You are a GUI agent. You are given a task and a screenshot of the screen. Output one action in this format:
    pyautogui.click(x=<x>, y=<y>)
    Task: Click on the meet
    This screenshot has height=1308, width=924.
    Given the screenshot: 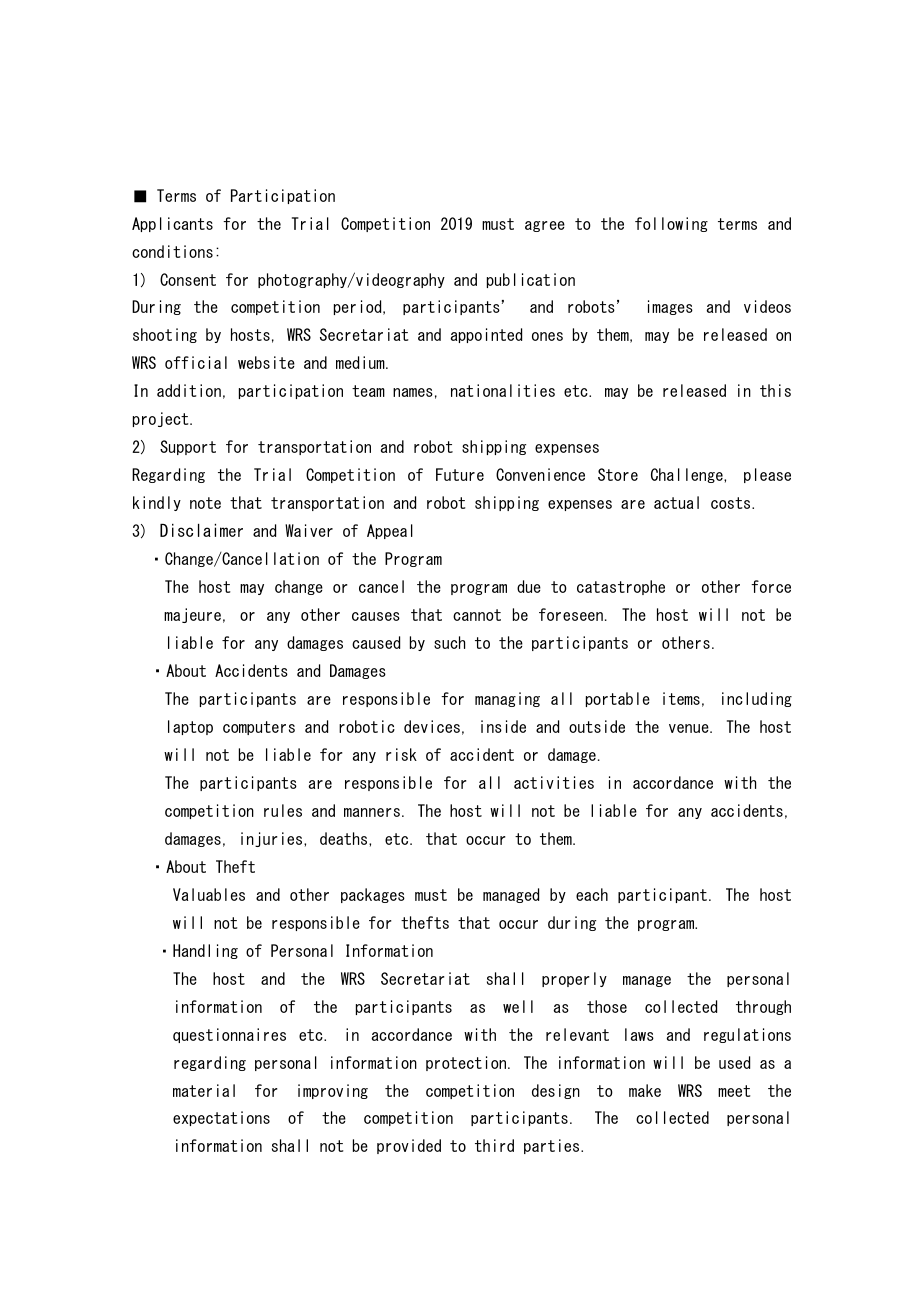 What is the action you would take?
    pyautogui.click(x=734, y=1091)
